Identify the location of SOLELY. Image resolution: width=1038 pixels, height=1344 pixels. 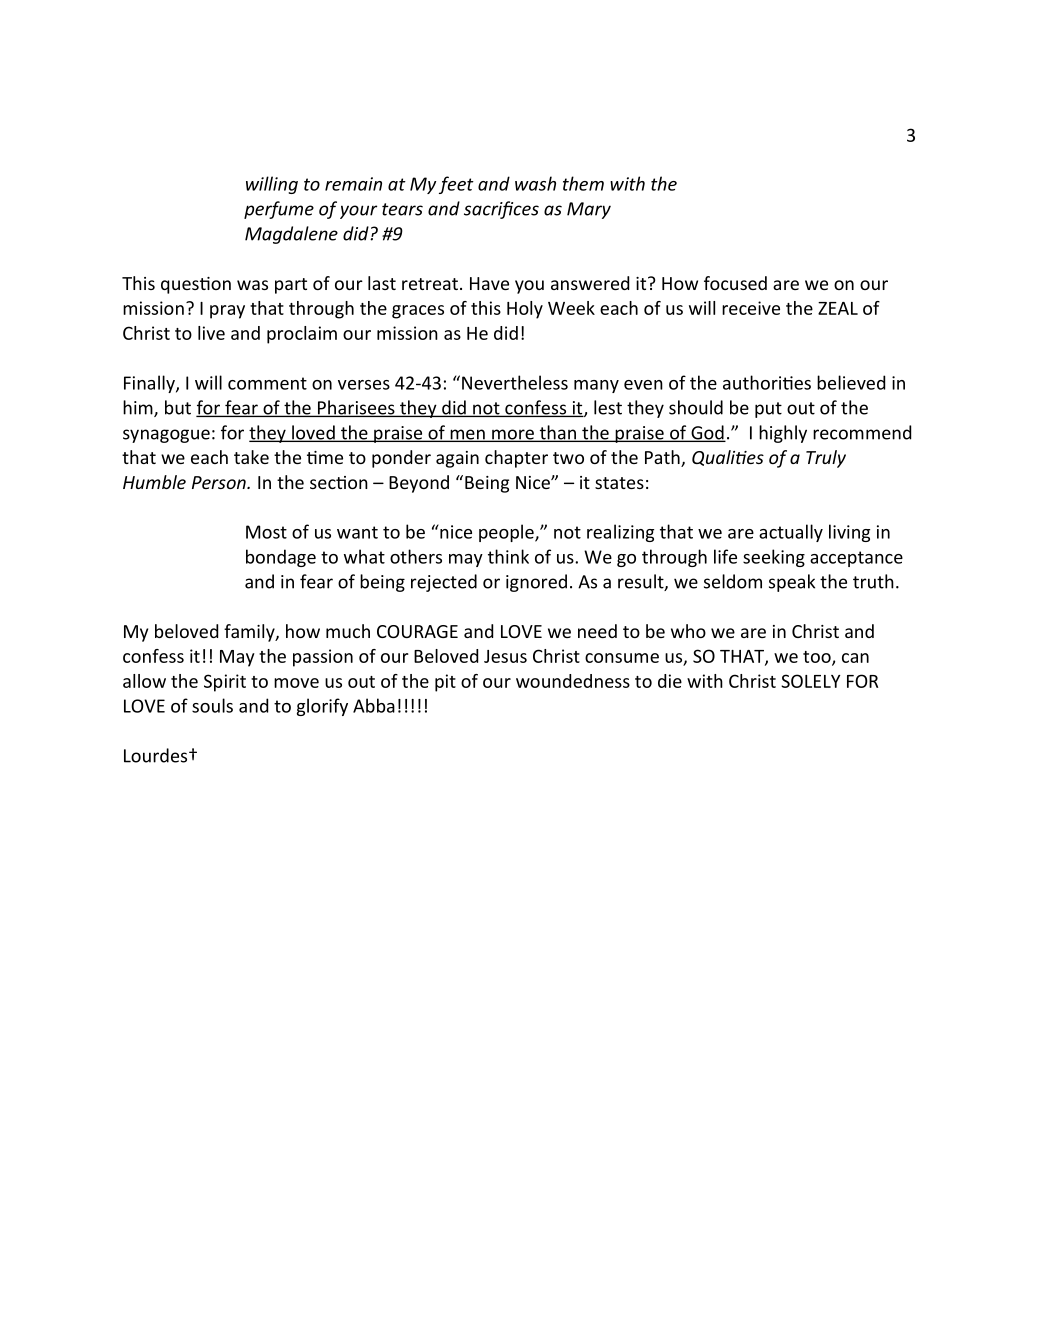
(810, 681).
